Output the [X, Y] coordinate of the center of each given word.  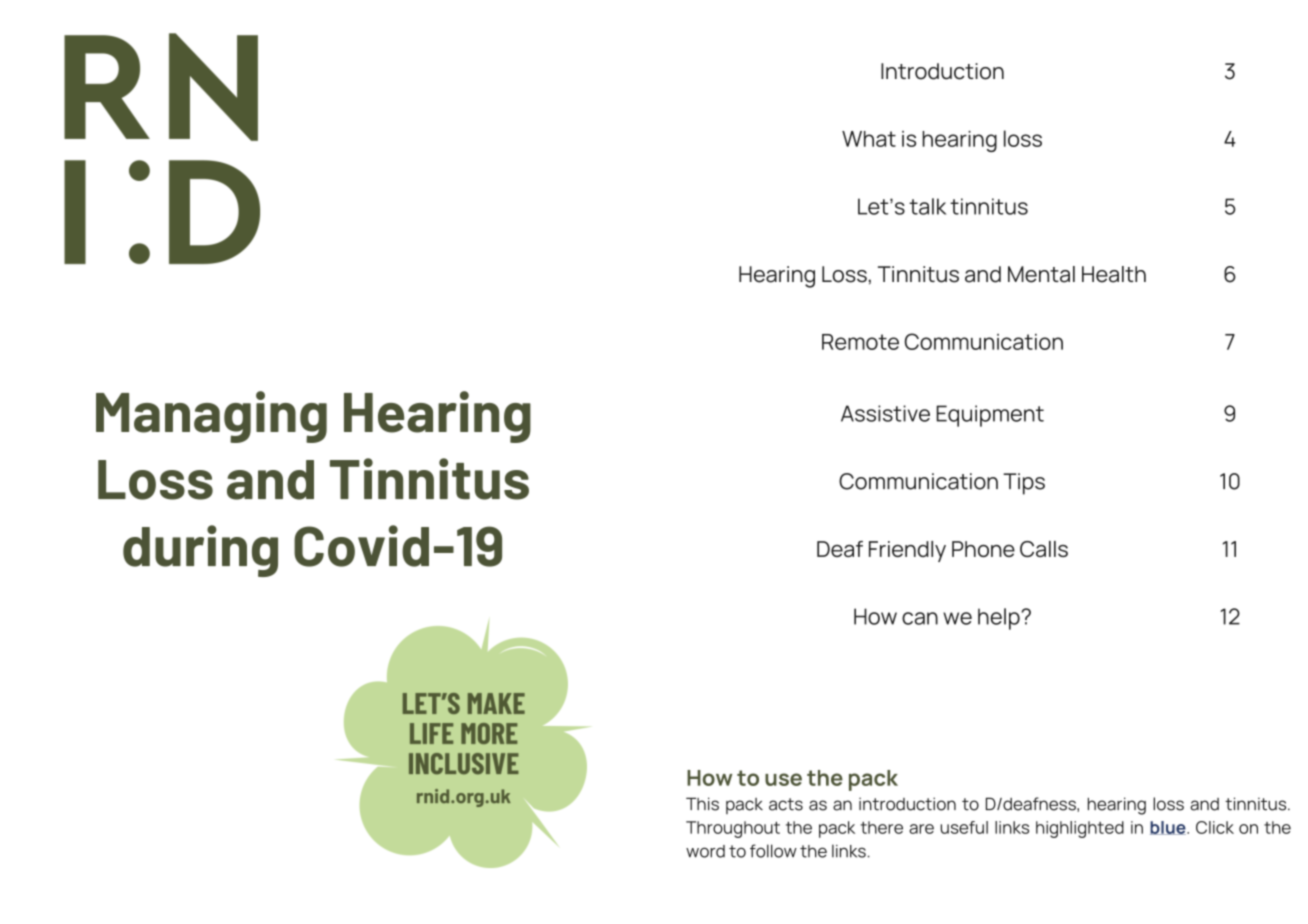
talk [927, 206]
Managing [211, 417]
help [1000, 619]
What [869, 139]
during [200, 551]
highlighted [1080, 829]
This [702, 804]
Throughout [733, 829]
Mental [1041, 274]
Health [1114, 274]
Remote [860, 342]
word [705, 851]
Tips [1024, 484]
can [920, 618]
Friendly [907, 551]
